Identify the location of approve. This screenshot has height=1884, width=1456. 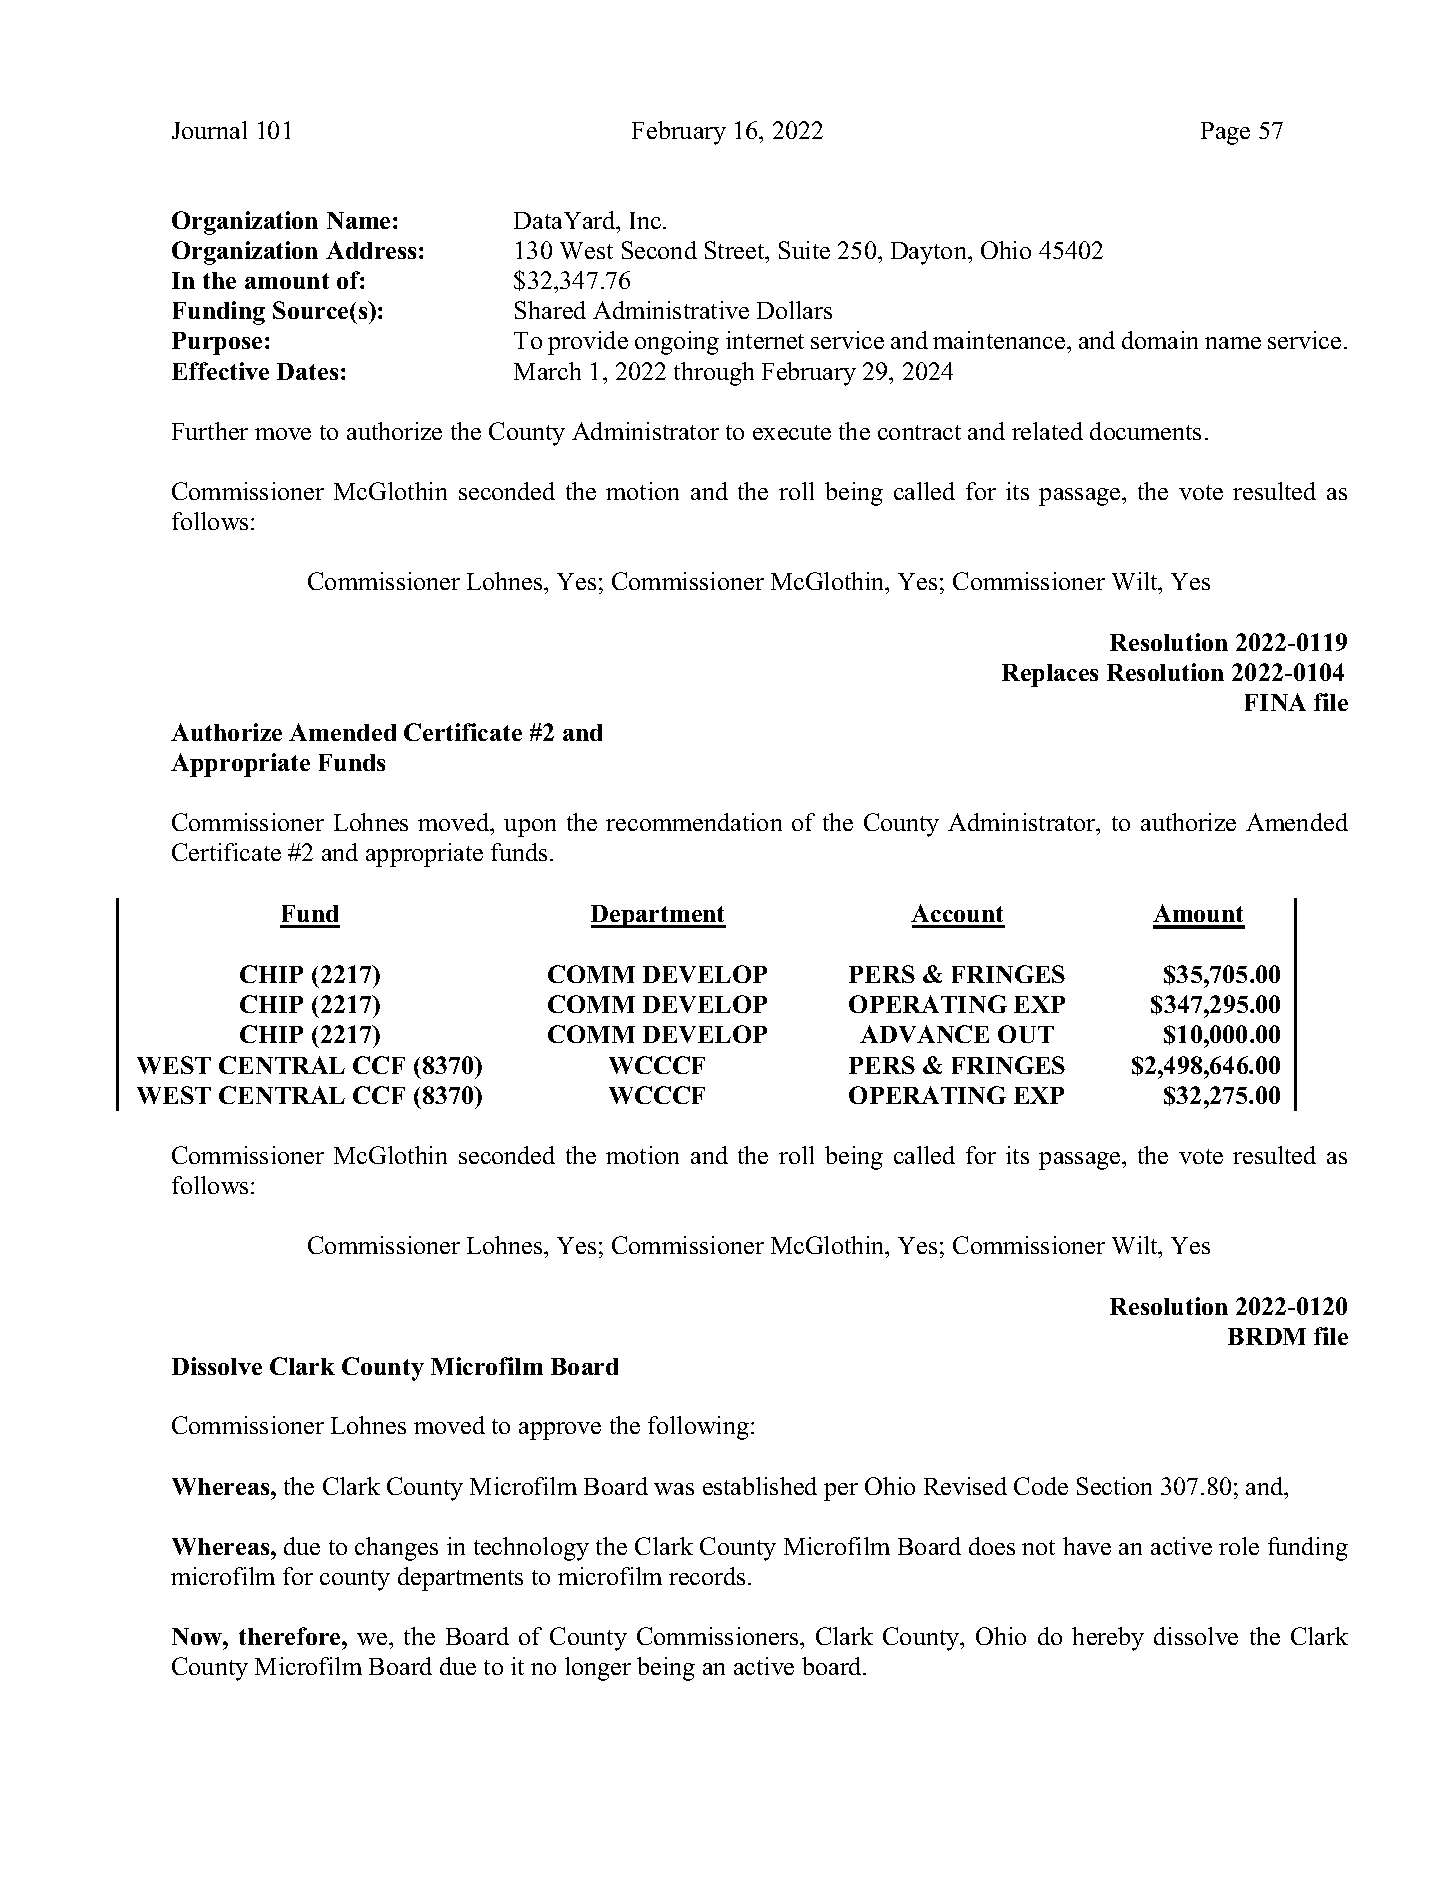
(560, 1431).
